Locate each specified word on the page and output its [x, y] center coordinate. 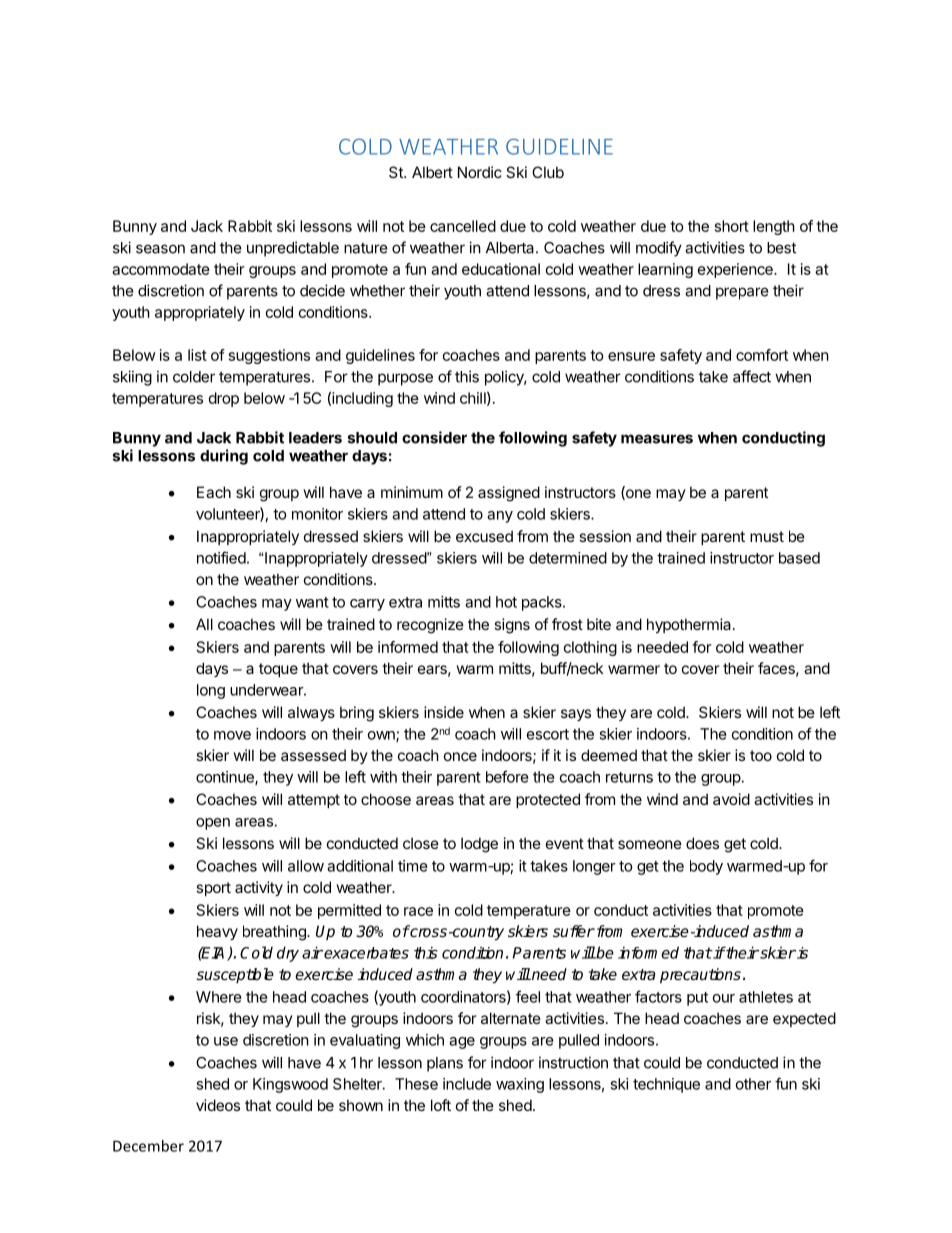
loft [441, 1105]
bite [599, 624]
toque [278, 670]
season [160, 249]
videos [218, 1105]
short [732, 226]
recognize [430, 626]
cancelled [463, 226]
